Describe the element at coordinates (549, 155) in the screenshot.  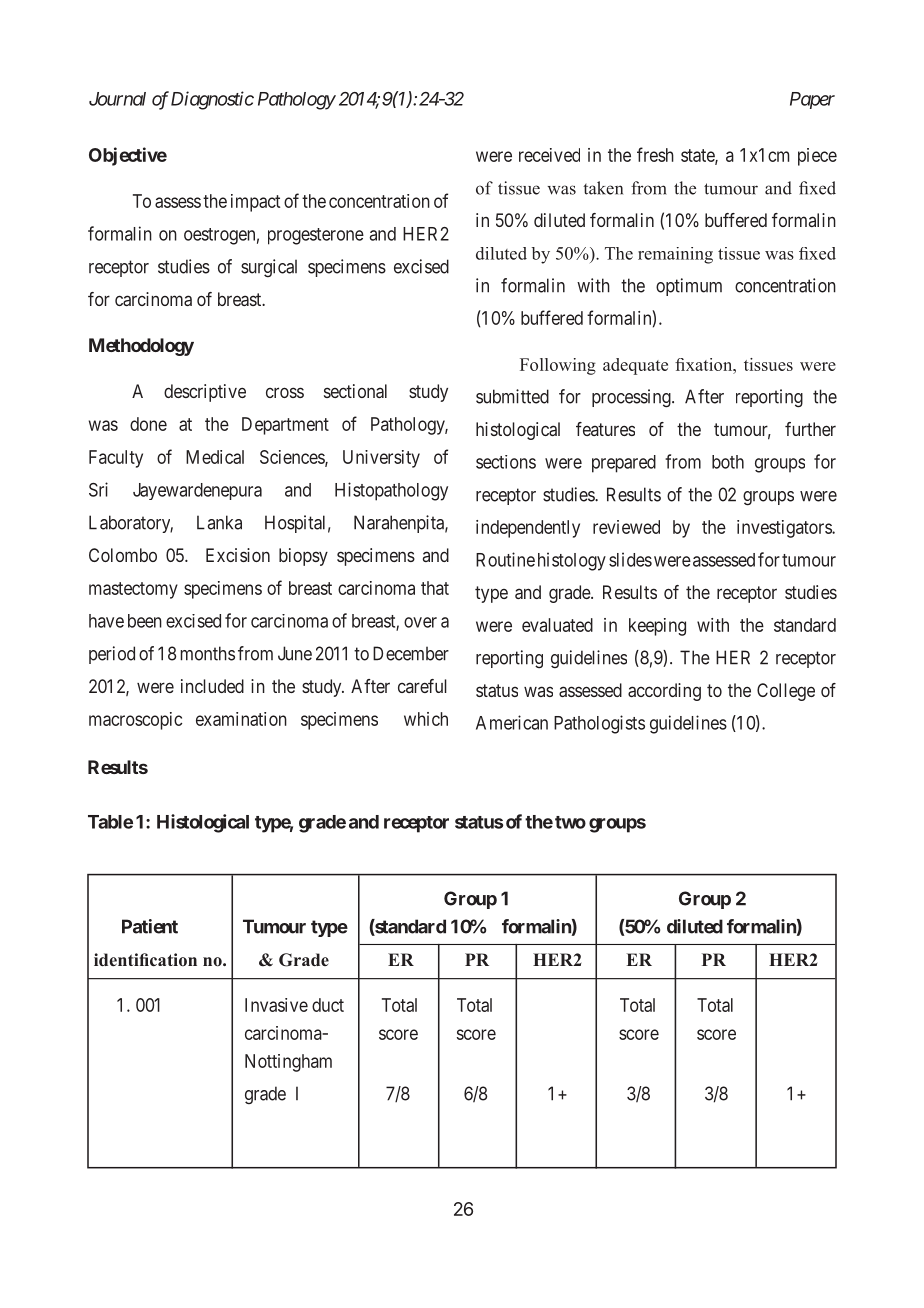
I see `received` at that location.
